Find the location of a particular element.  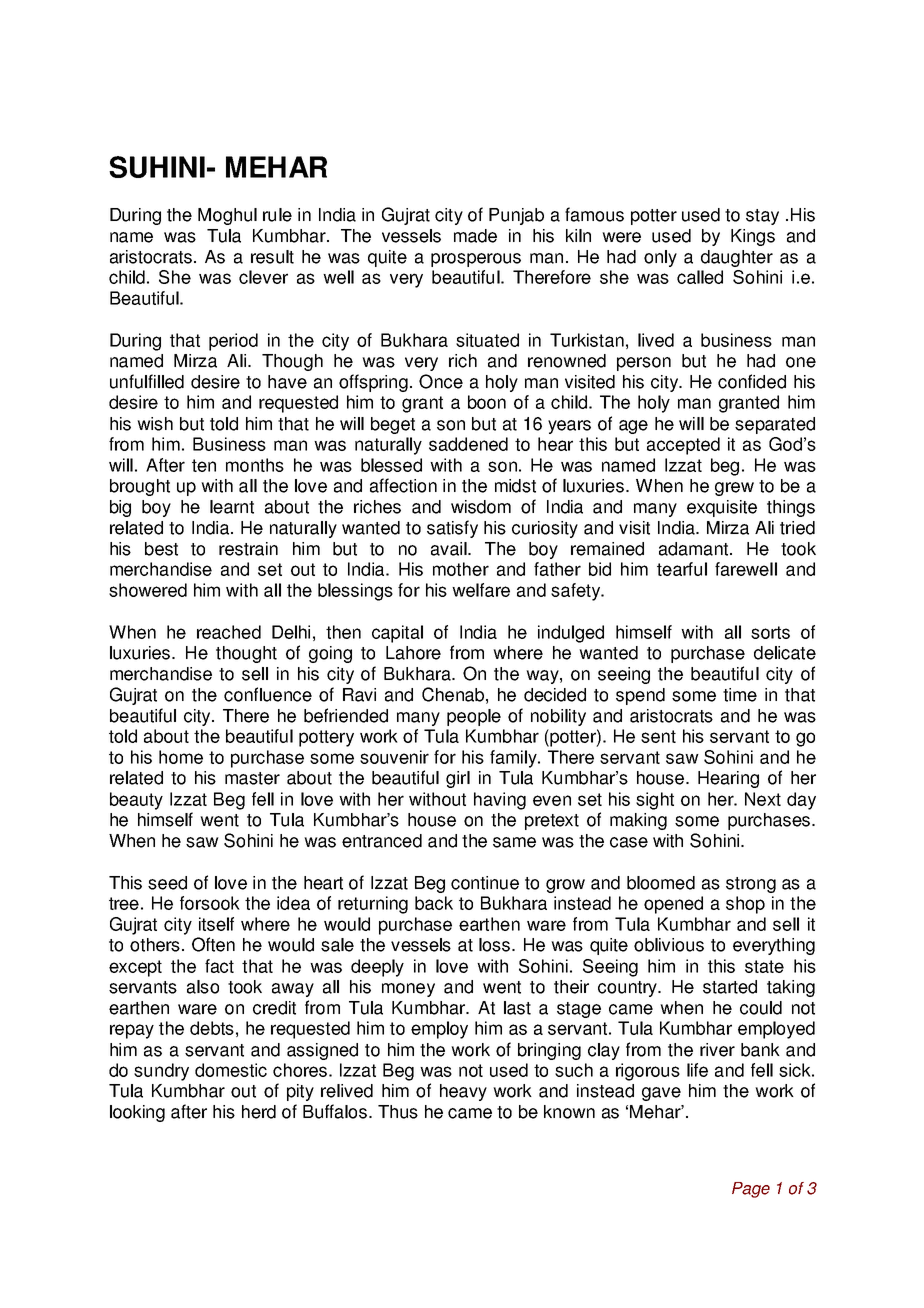

strong is located at coordinates (751, 885).
